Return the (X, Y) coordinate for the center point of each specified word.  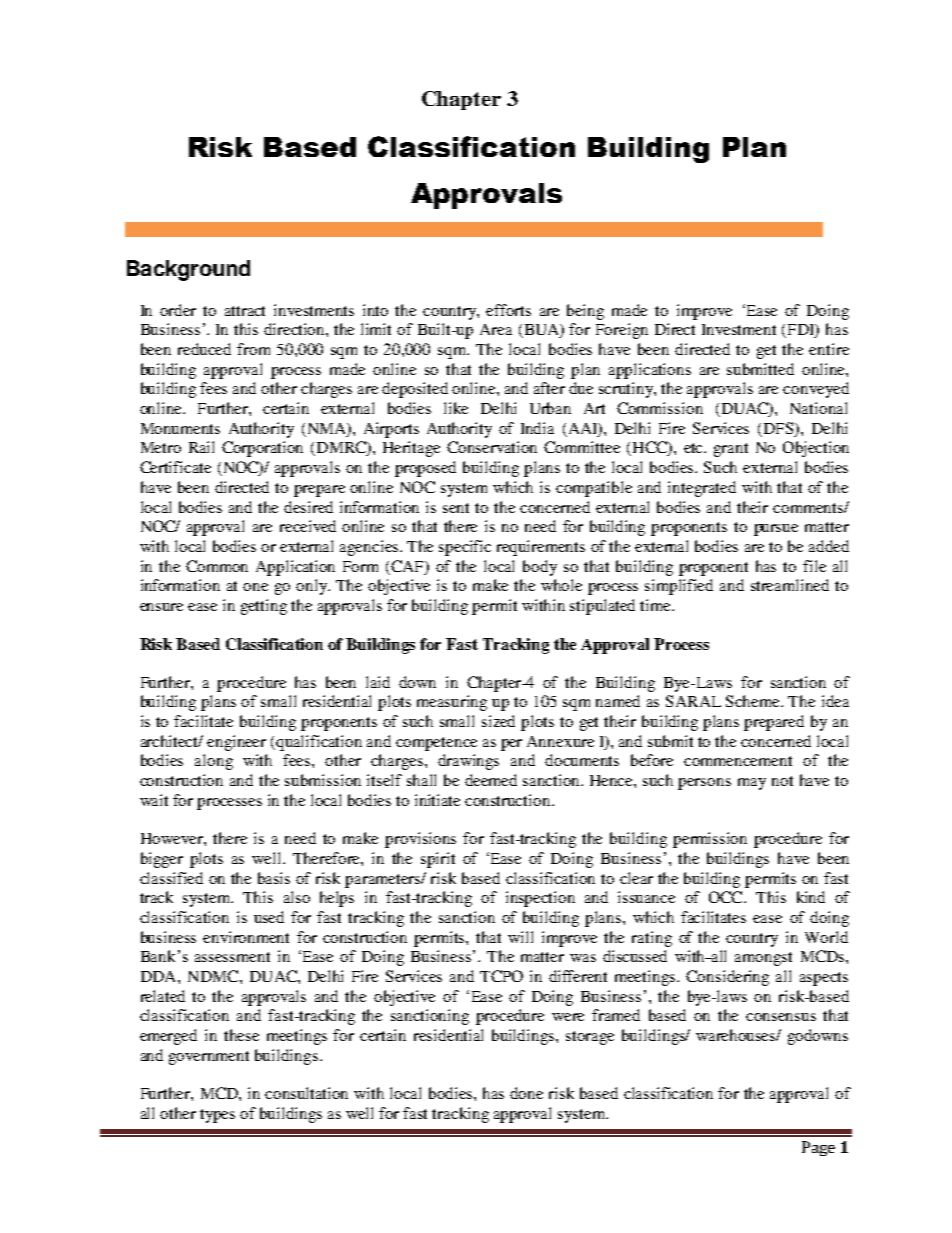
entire (829, 349)
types (217, 1116)
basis (274, 878)
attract (245, 311)
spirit (438, 860)
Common (217, 566)
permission (710, 840)
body (540, 568)
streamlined (790, 585)
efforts (508, 310)
